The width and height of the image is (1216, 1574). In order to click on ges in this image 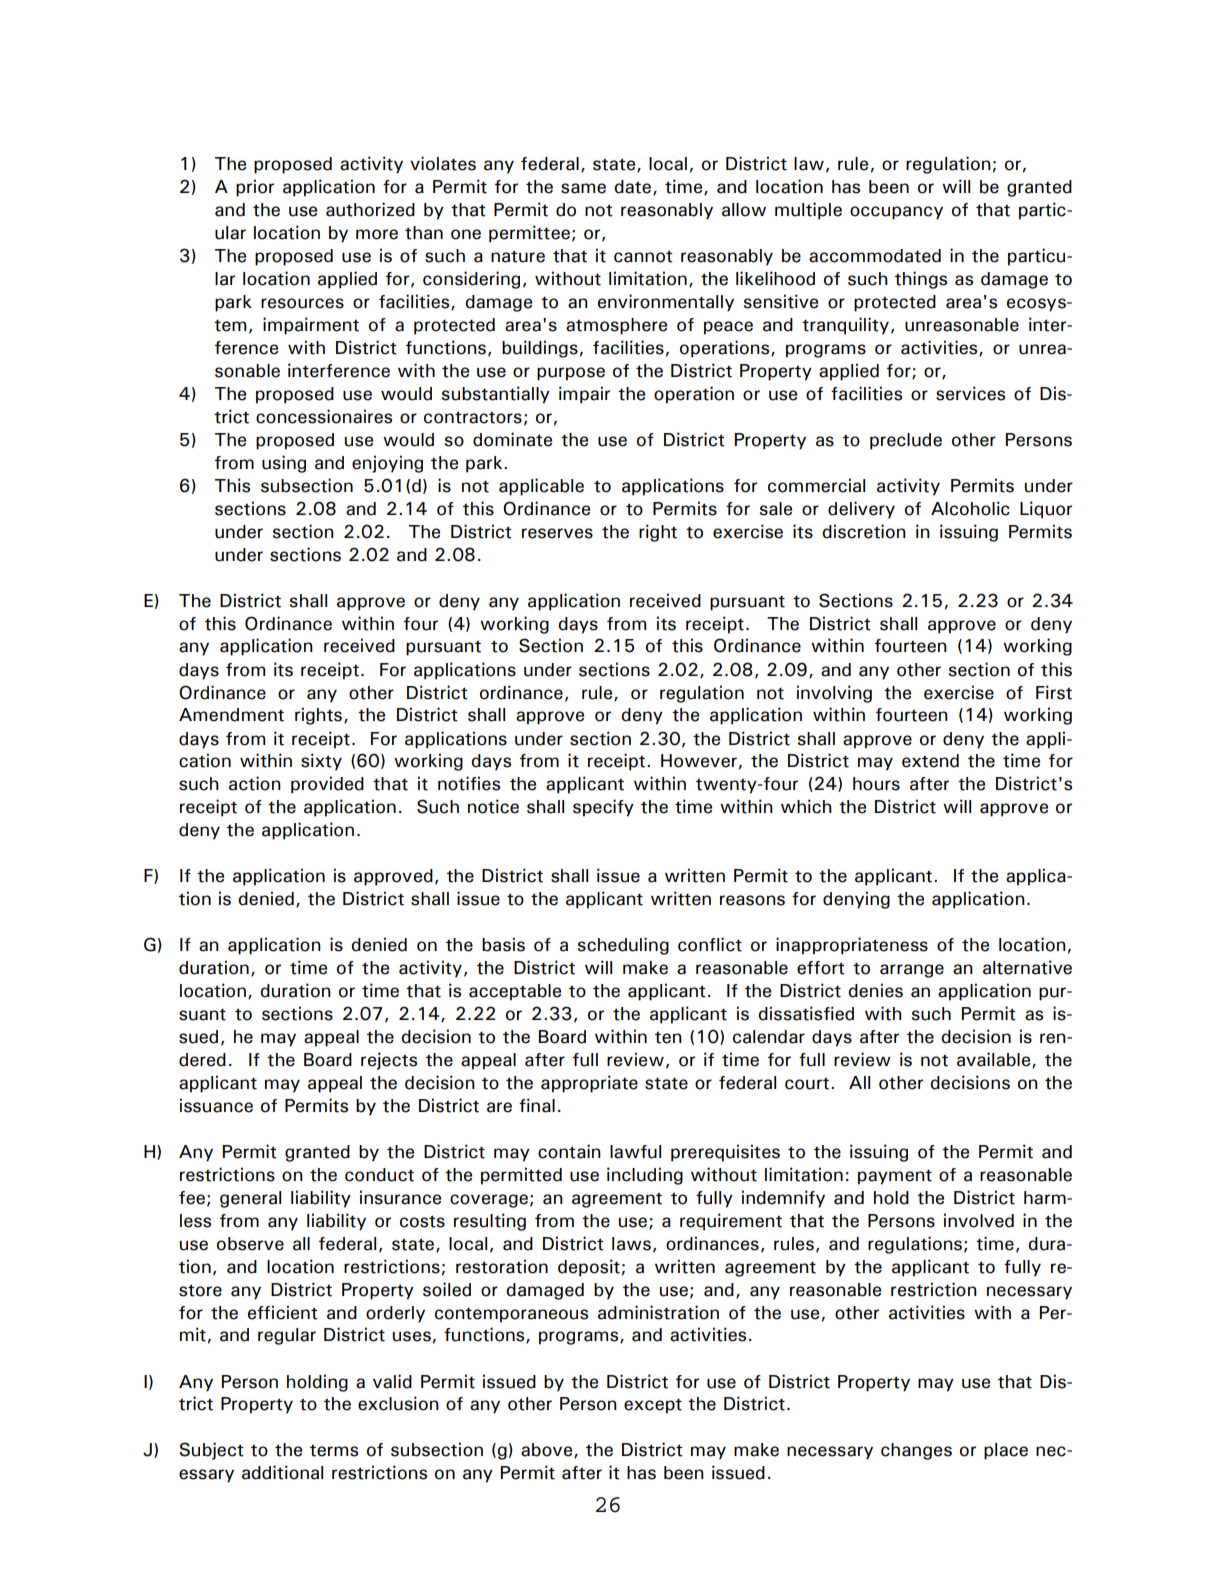, I will do `click(937, 1453)`.
